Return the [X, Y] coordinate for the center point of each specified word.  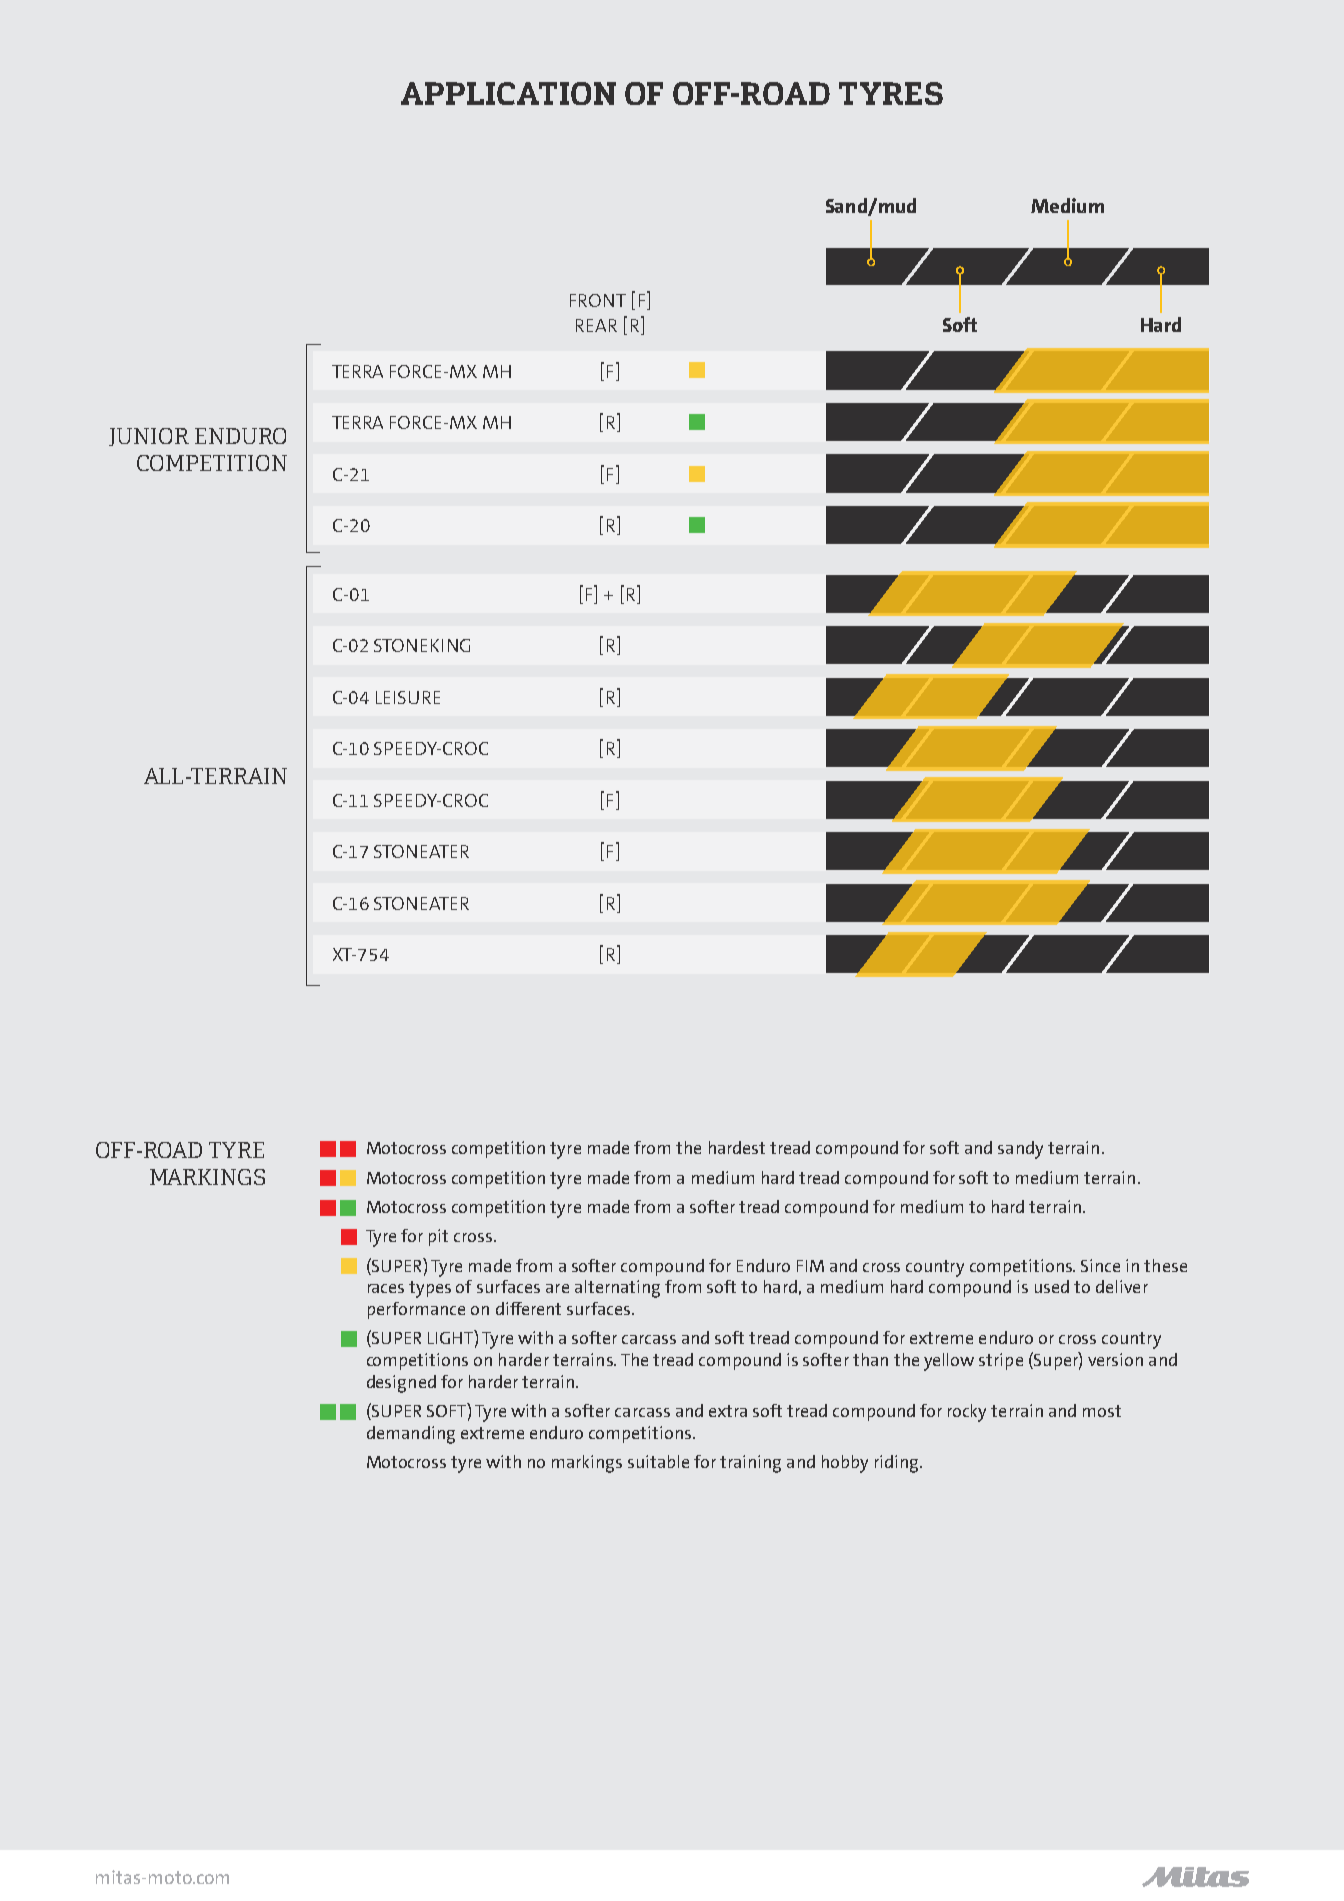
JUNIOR [149, 437]
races [386, 1288]
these [1165, 1265]
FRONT [598, 300]
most [1102, 1411]
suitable [658, 1461]
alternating [617, 1289]
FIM [810, 1266]
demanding [411, 1435]
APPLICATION [508, 93]
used [1052, 1286]
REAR [596, 325]
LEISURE [408, 697]
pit [438, 1237]
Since [1100, 1265]
